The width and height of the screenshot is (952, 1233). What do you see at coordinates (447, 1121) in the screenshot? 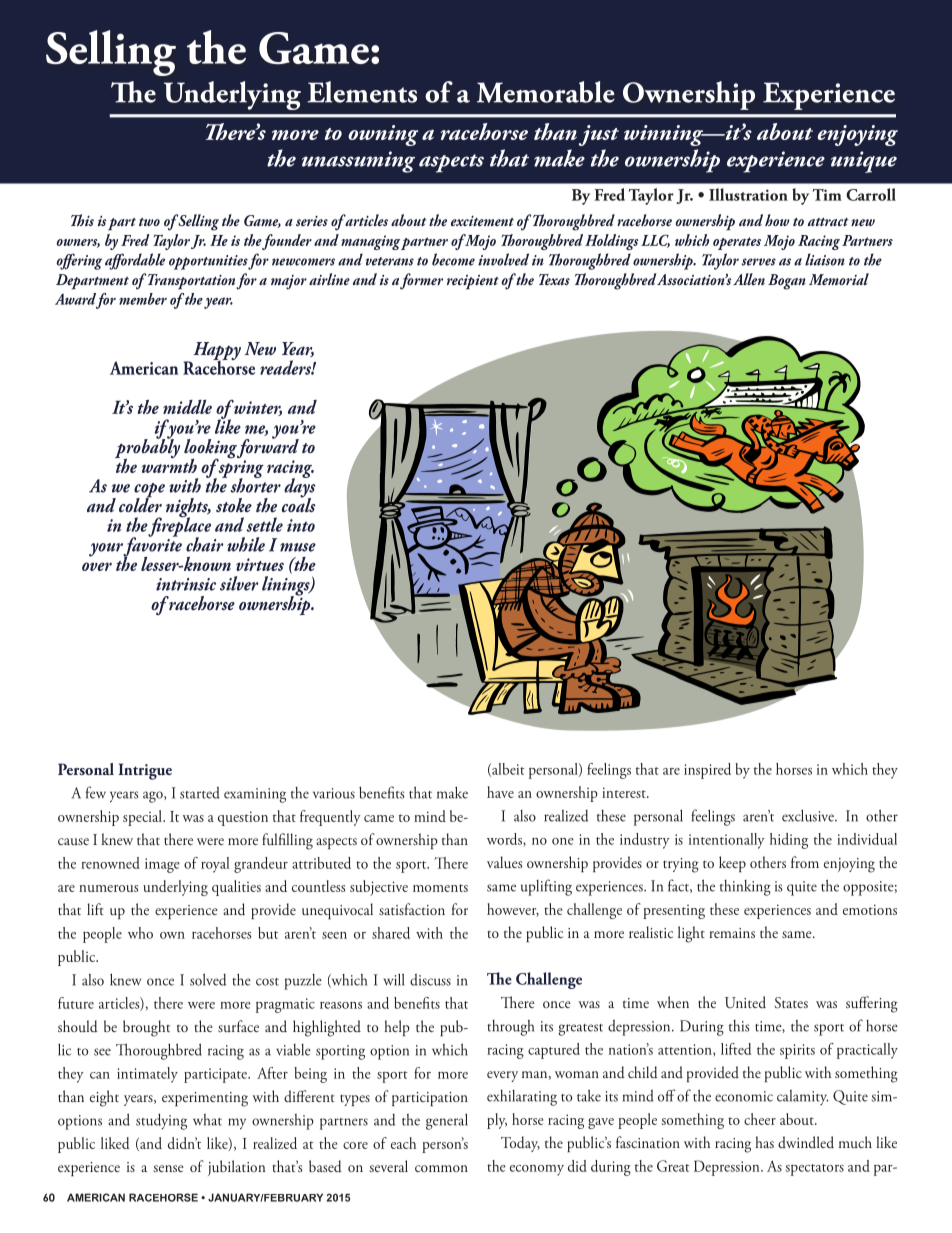
I see `general` at bounding box center [447, 1121].
